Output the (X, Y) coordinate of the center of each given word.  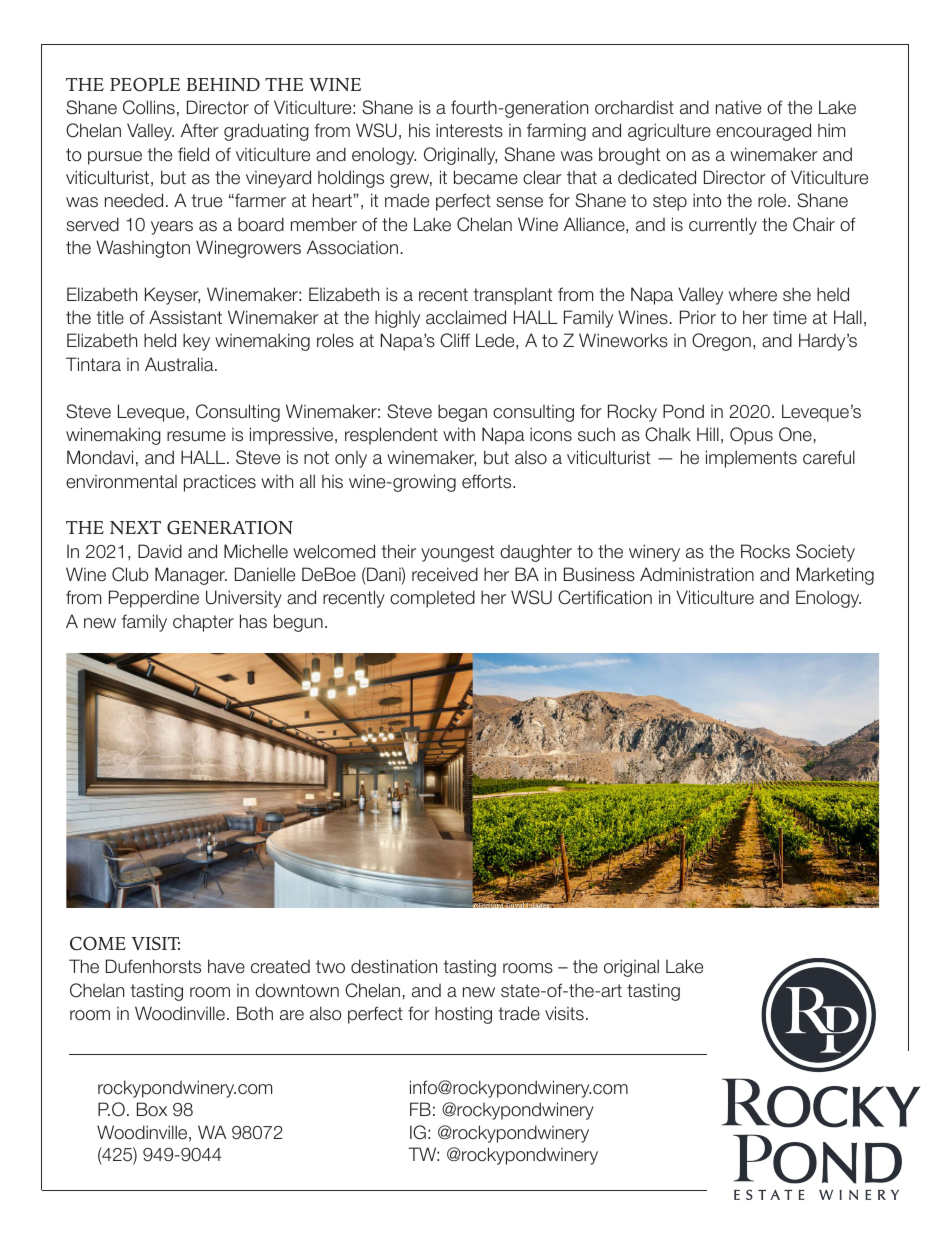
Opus (751, 436)
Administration (697, 574)
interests (469, 130)
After (200, 130)
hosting (463, 1015)
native (738, 107)
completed (432, 599)
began (462, 413)
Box (152, 1109)
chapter (203, 623)
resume (196, 436)
